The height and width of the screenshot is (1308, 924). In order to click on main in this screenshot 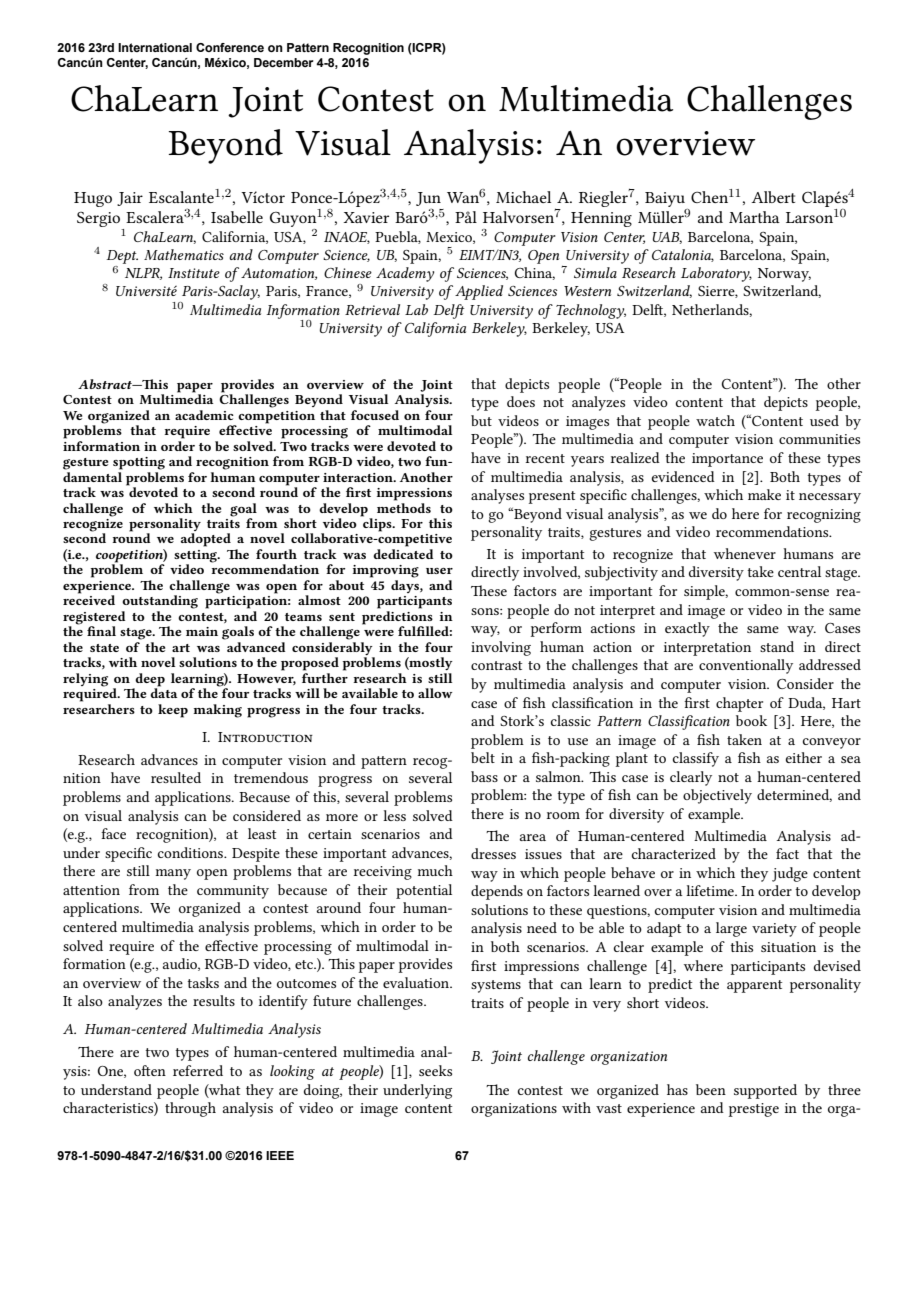, I will do `click(202, 631)`.
